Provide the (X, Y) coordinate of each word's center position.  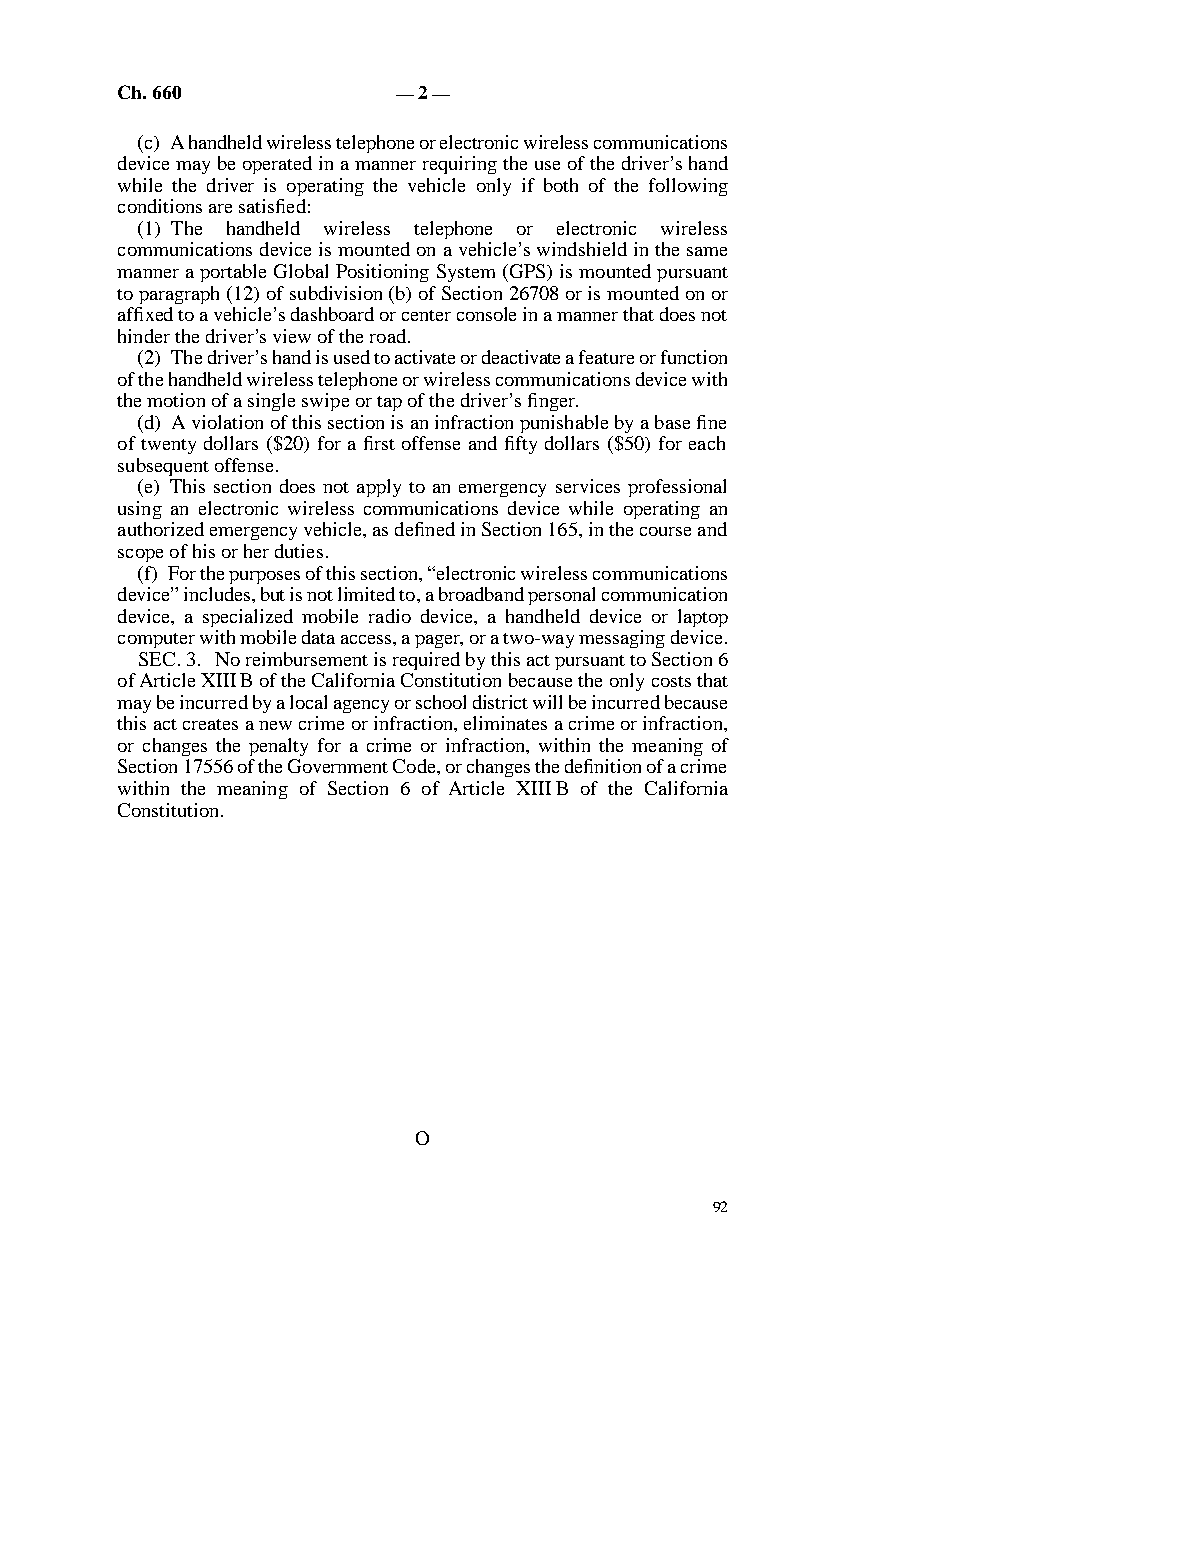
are (220, 208)
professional (677, 488)
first (379, 443)
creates (210, 724)
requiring (460, 165)
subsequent (163, 467)
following (688, 187)
